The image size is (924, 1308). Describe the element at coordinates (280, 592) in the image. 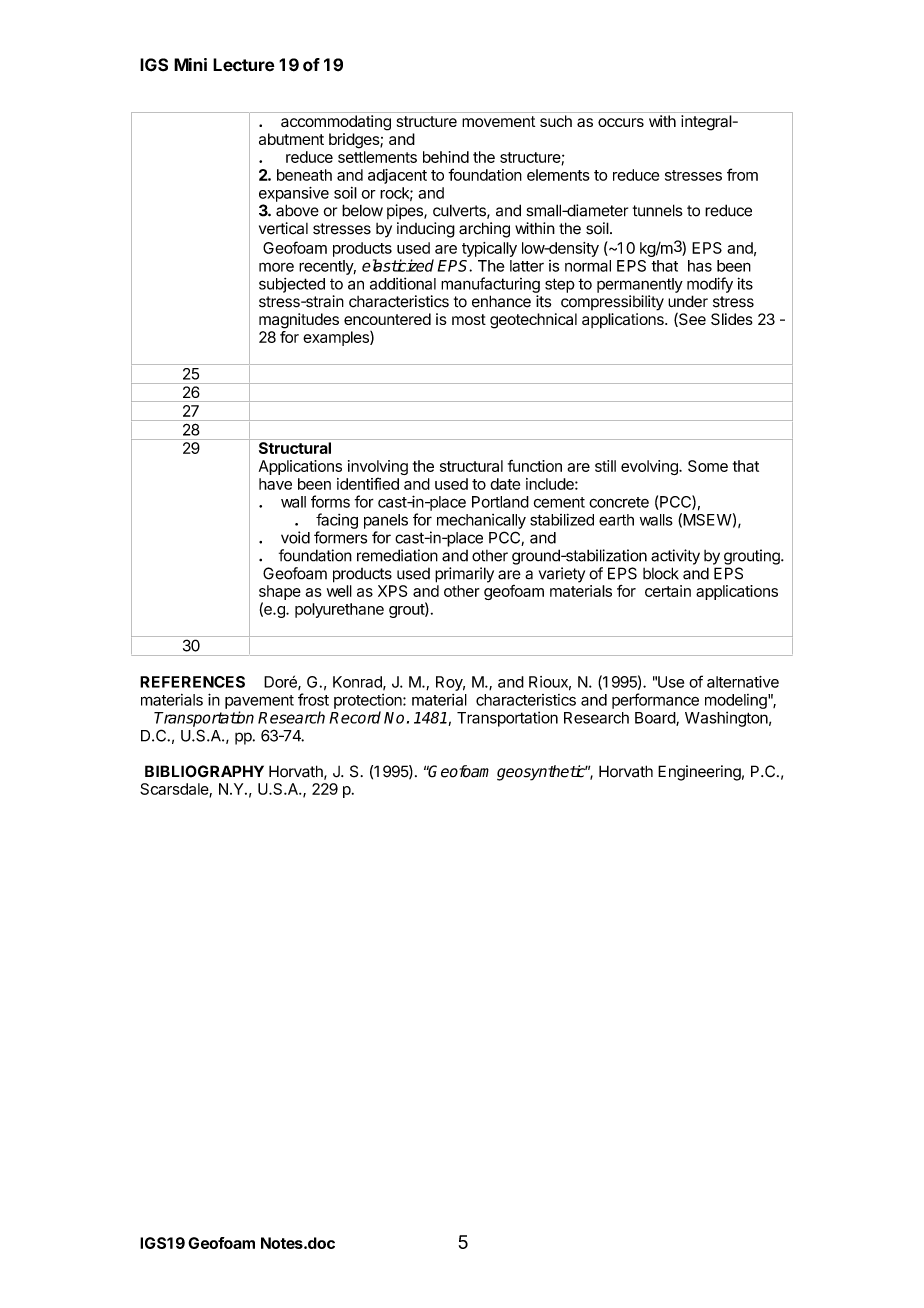

I see `shape` at that location.
